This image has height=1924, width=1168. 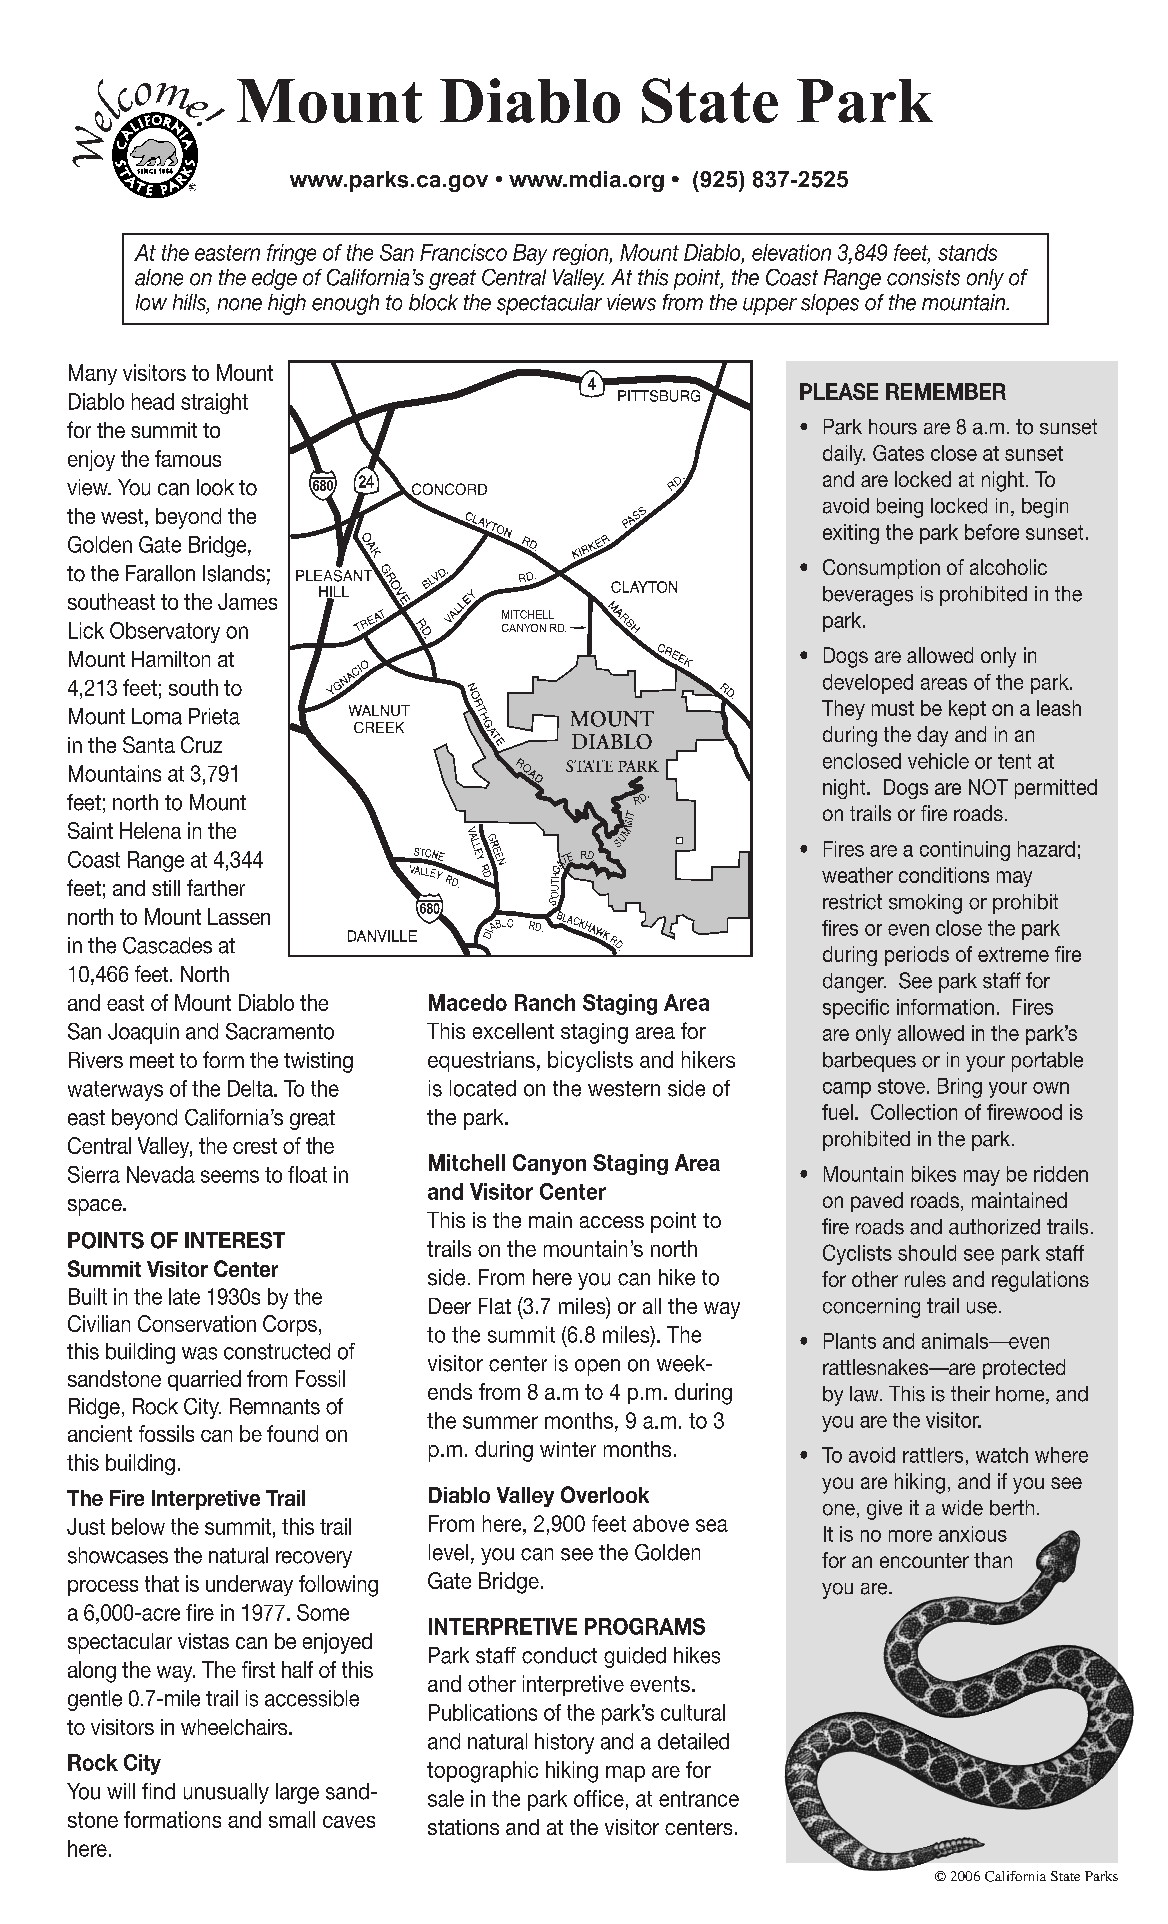 What do you see at coordinates (599, 1798) in the image?
I see `office` at bounding box center [599, 1798].
